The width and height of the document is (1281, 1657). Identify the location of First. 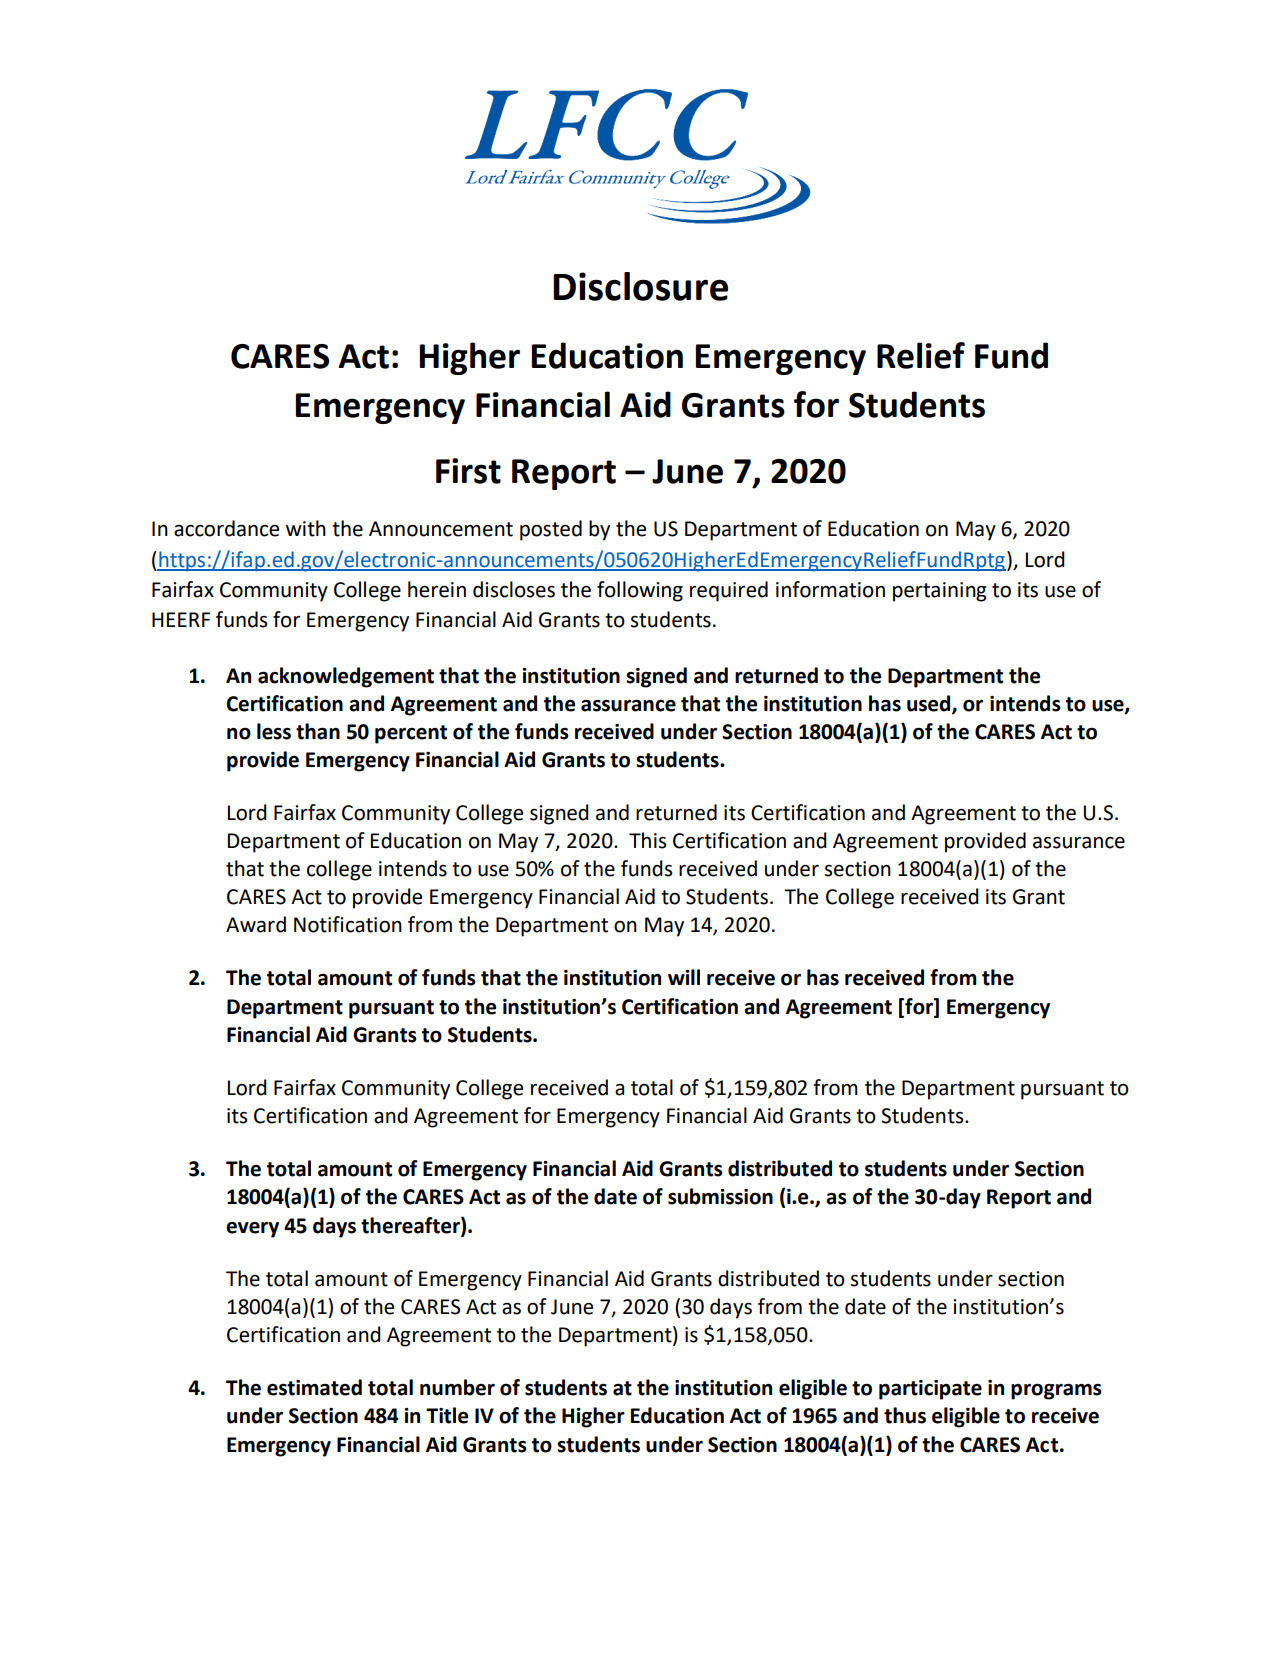
(468, 471).
